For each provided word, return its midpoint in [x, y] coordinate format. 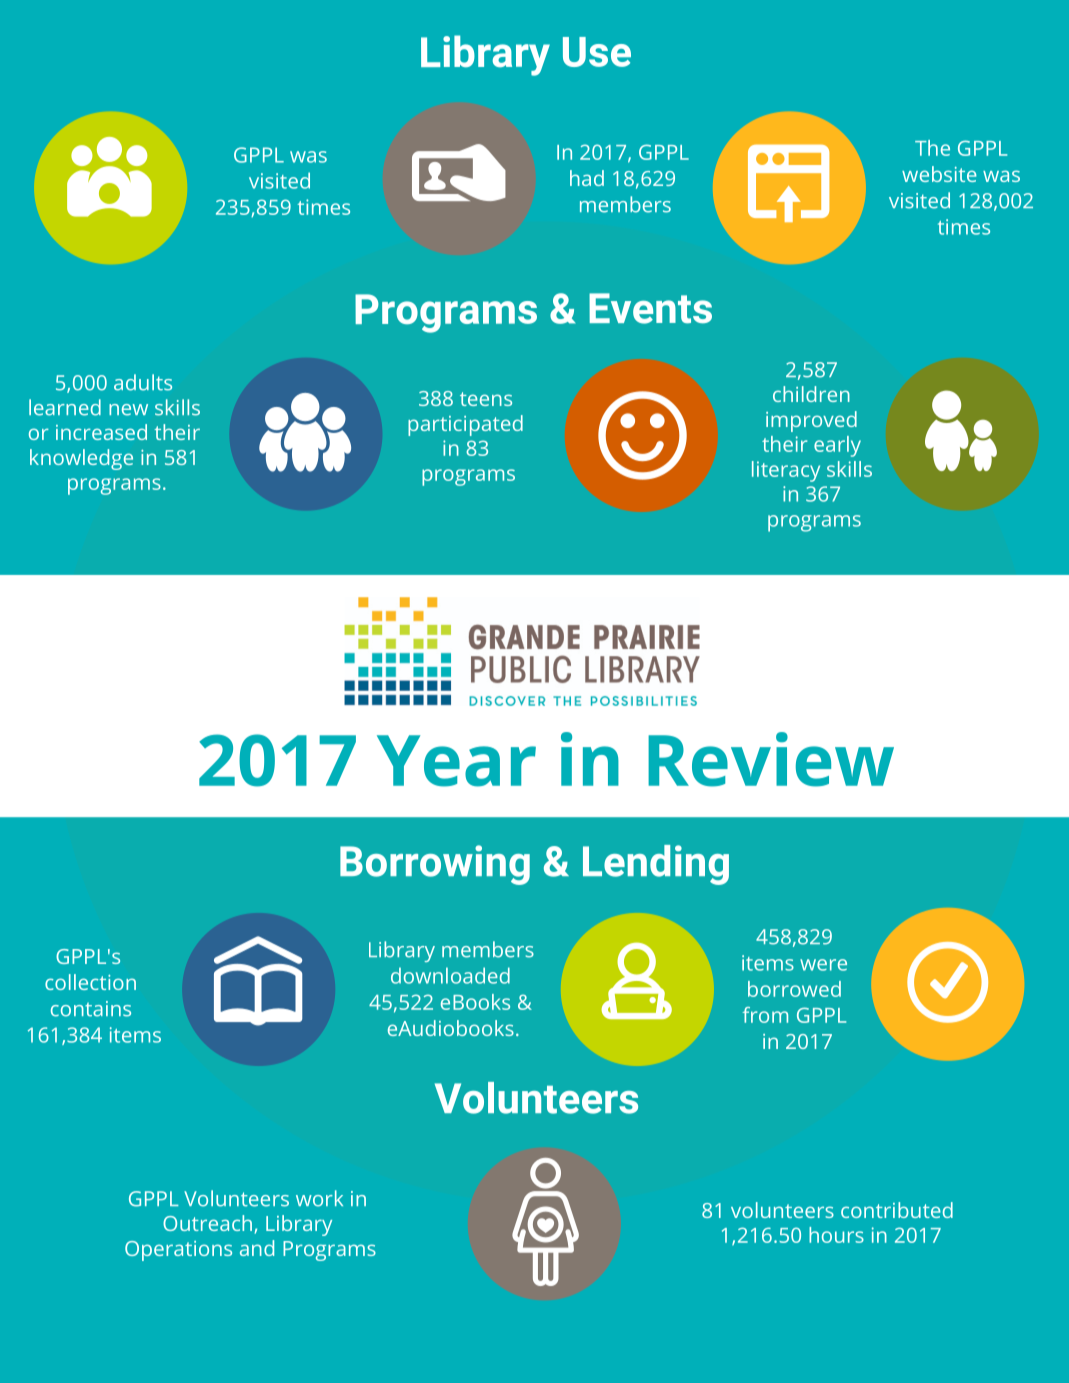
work [319, 1198]
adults [143, 382]
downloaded [450, 975]
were [823, 965]
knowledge [81, 459]
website [939, 174]
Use [597, 52]
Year [456, 761]
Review [771, 759]
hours [836, 1235]
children [811, 394]
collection [90, 982]
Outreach [209, 1224]
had [587, 178]
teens [486, 399]
